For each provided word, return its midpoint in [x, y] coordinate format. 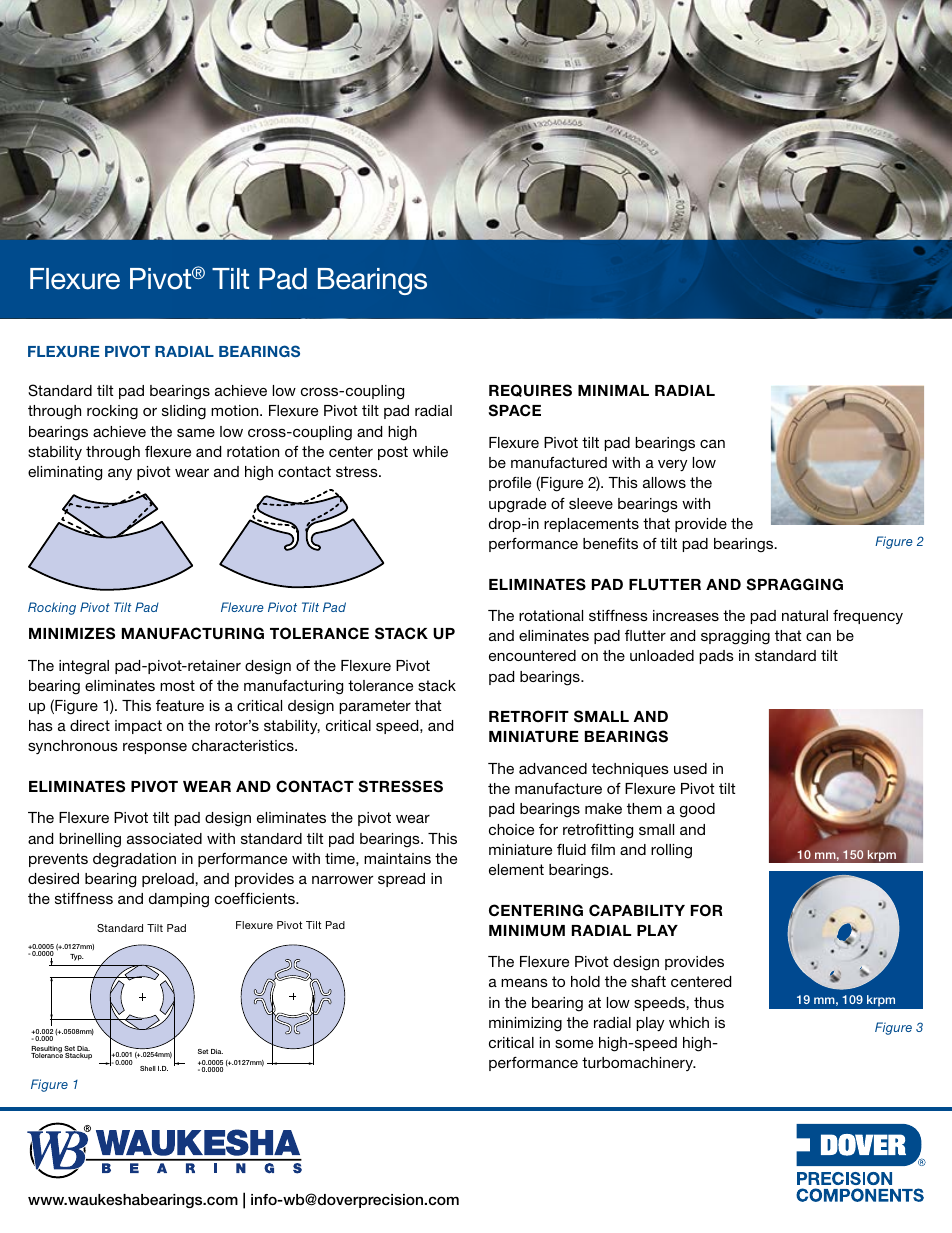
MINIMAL [613, 390]
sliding [184, 412]
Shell [148, 1068]
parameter [375, 707]
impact [138, 727]
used [690, 768]
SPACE [514, 410]
